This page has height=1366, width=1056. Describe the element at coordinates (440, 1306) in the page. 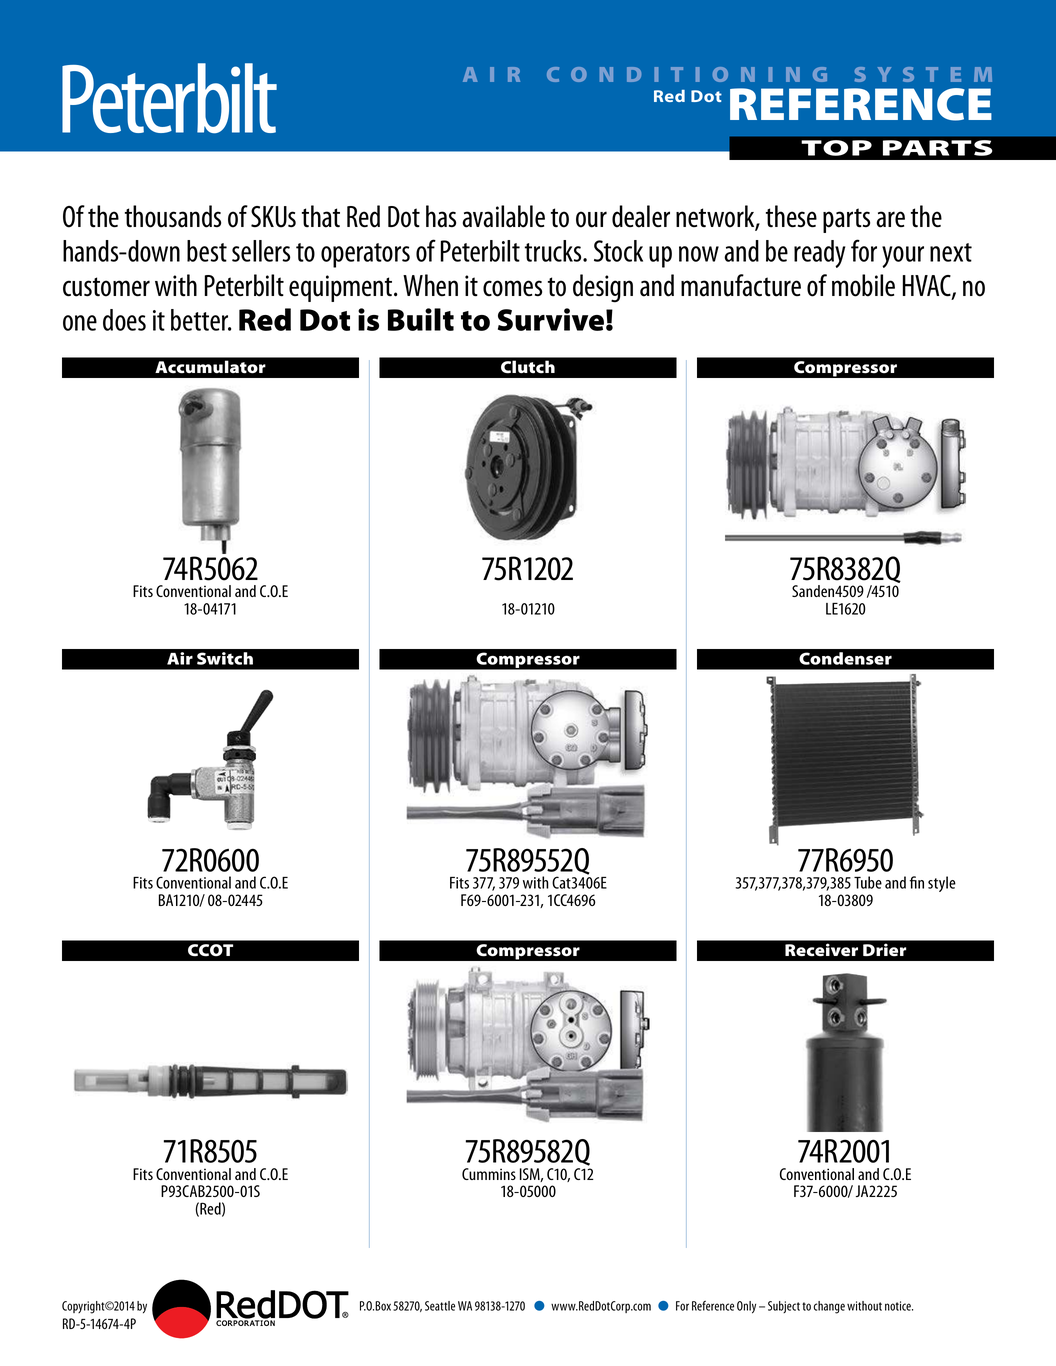

I see `Seattle` at that location.
